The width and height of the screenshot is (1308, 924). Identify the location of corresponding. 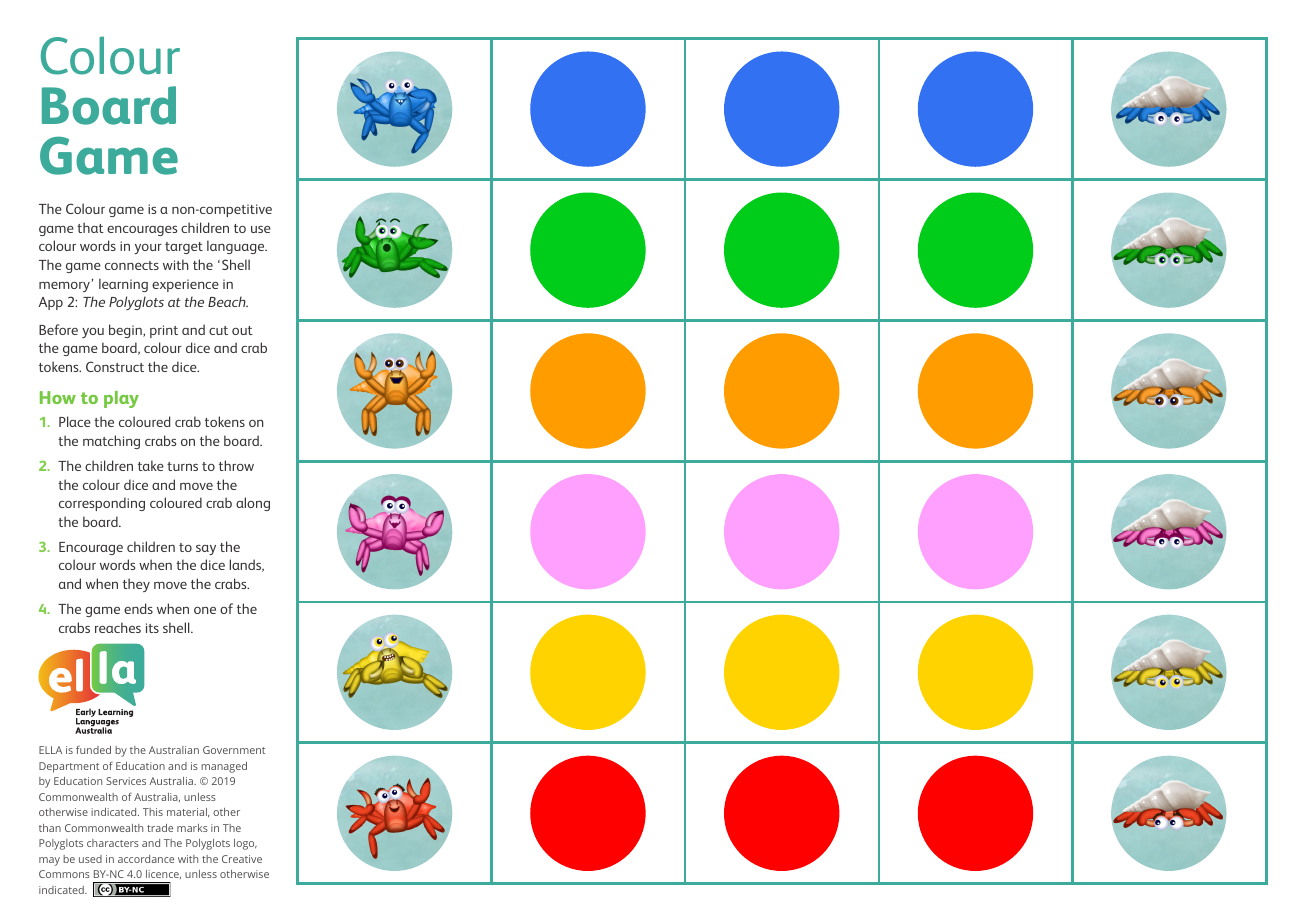
(102, 504).
